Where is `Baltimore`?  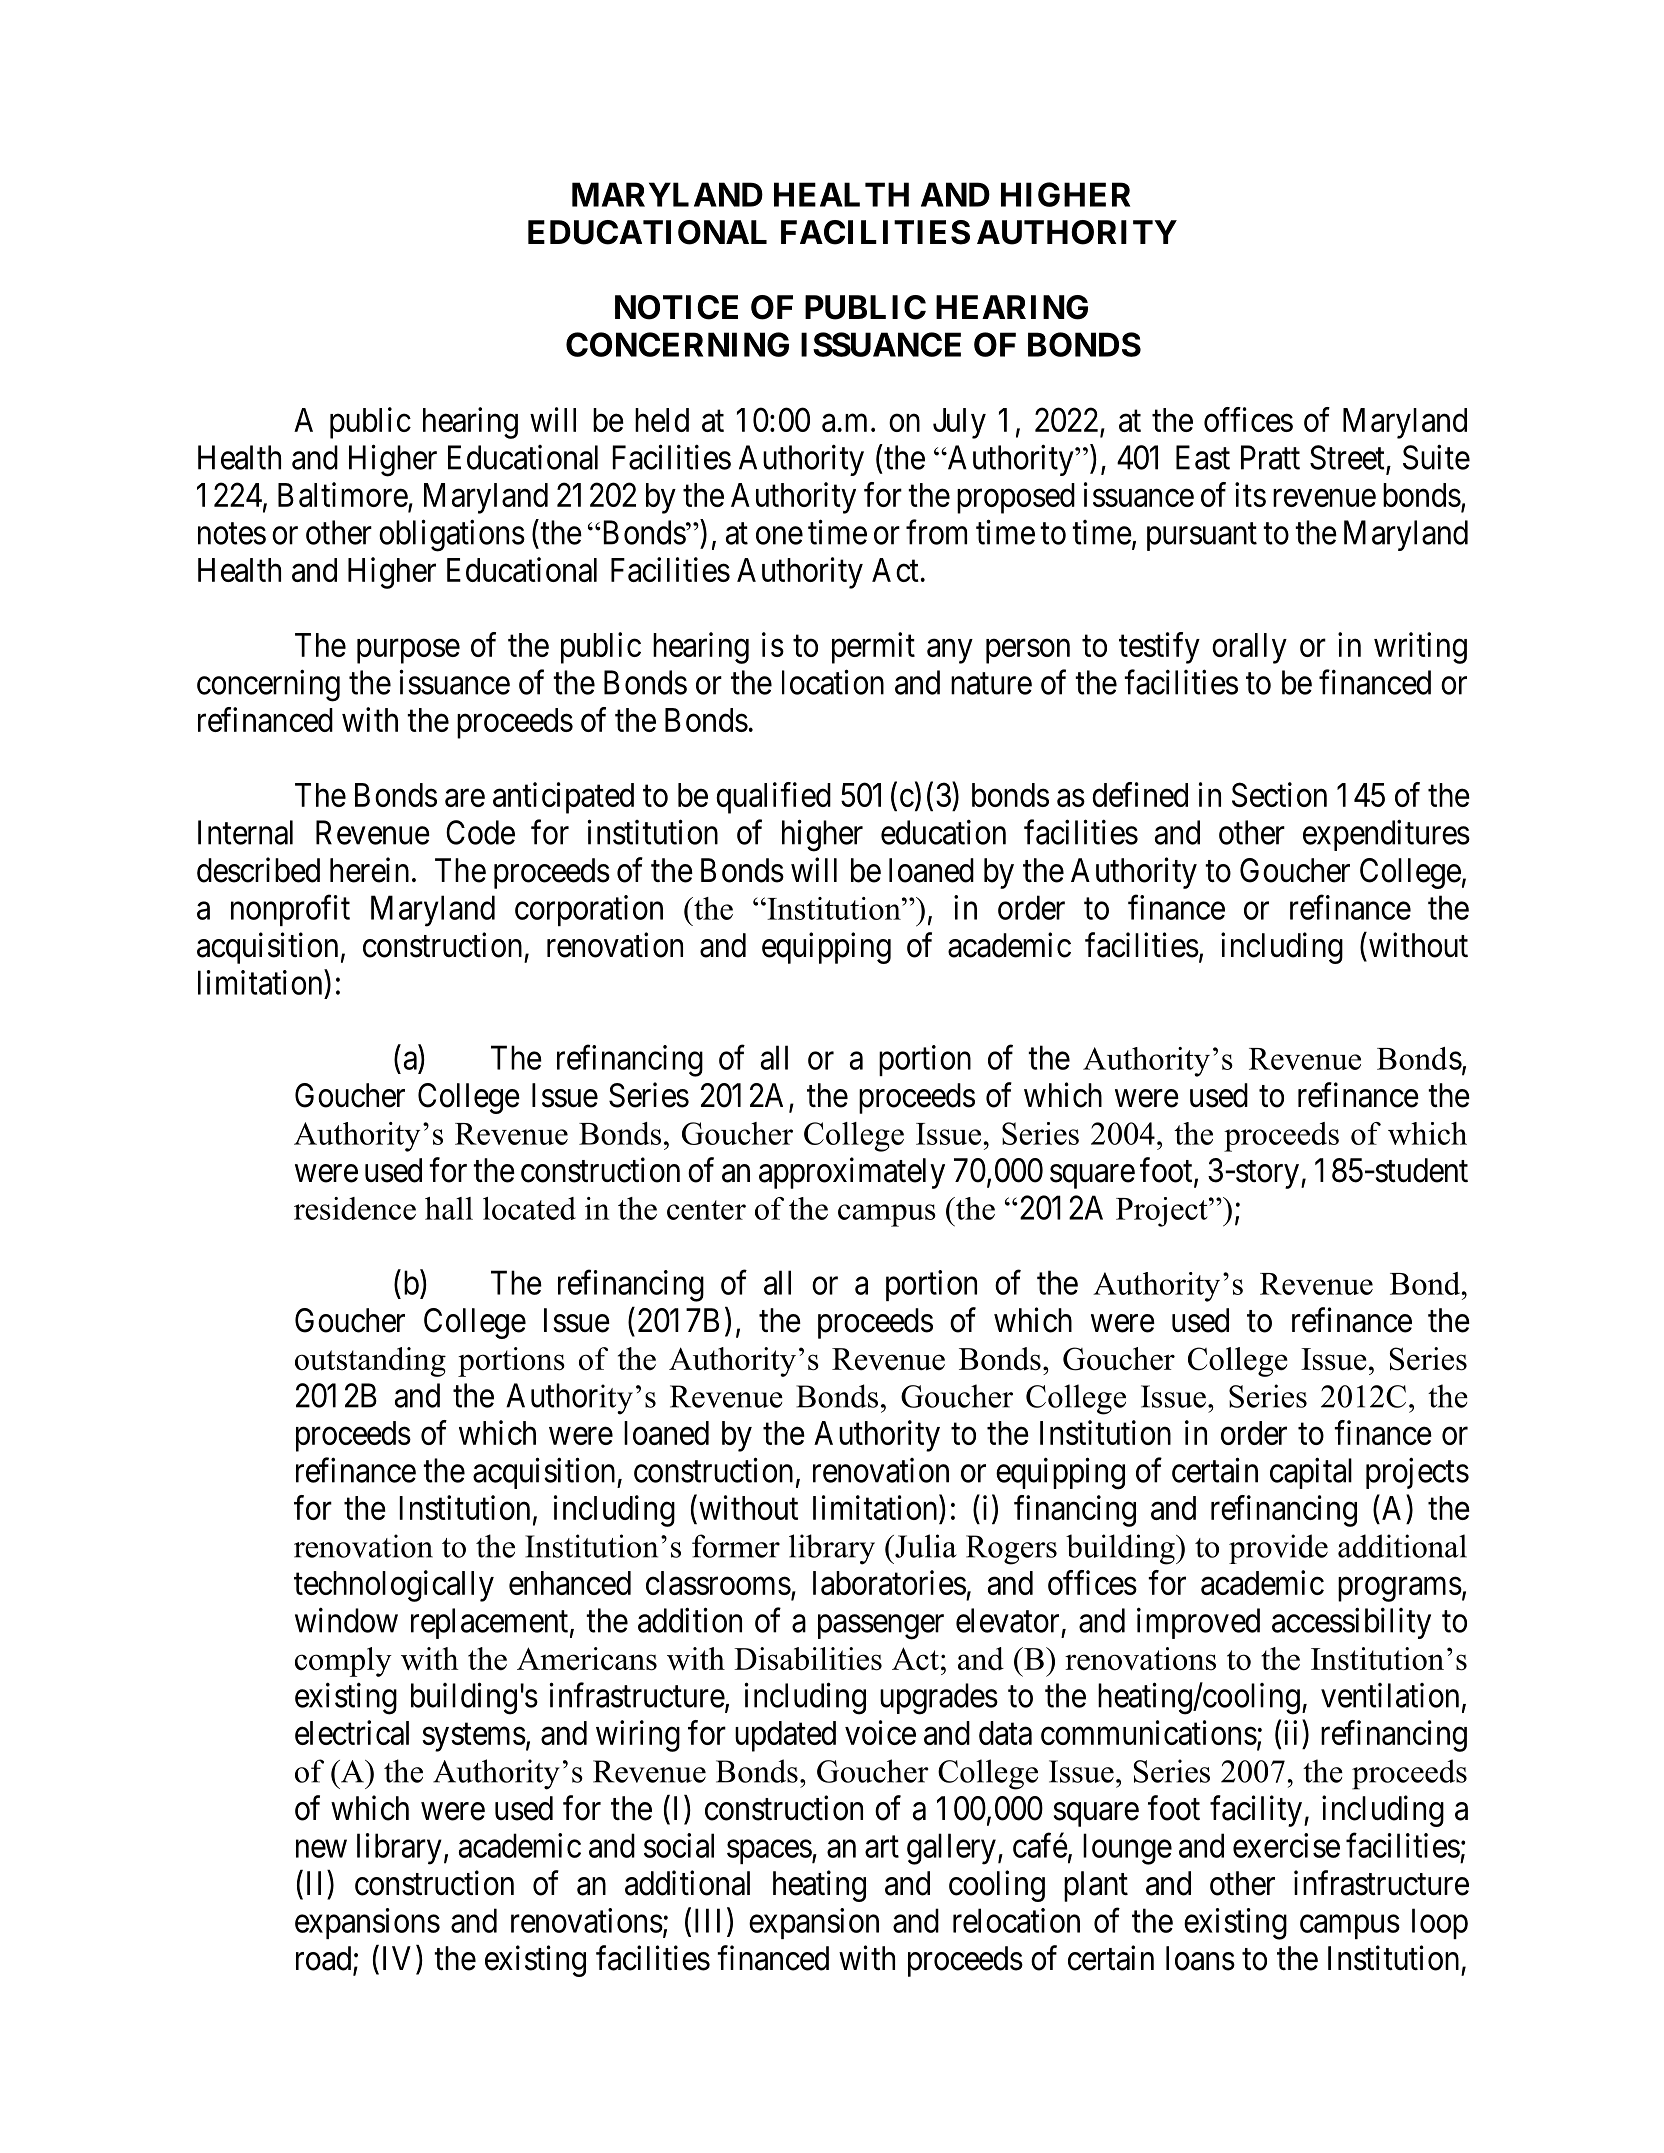 Baltimore is located at coordinates (343, 494).
